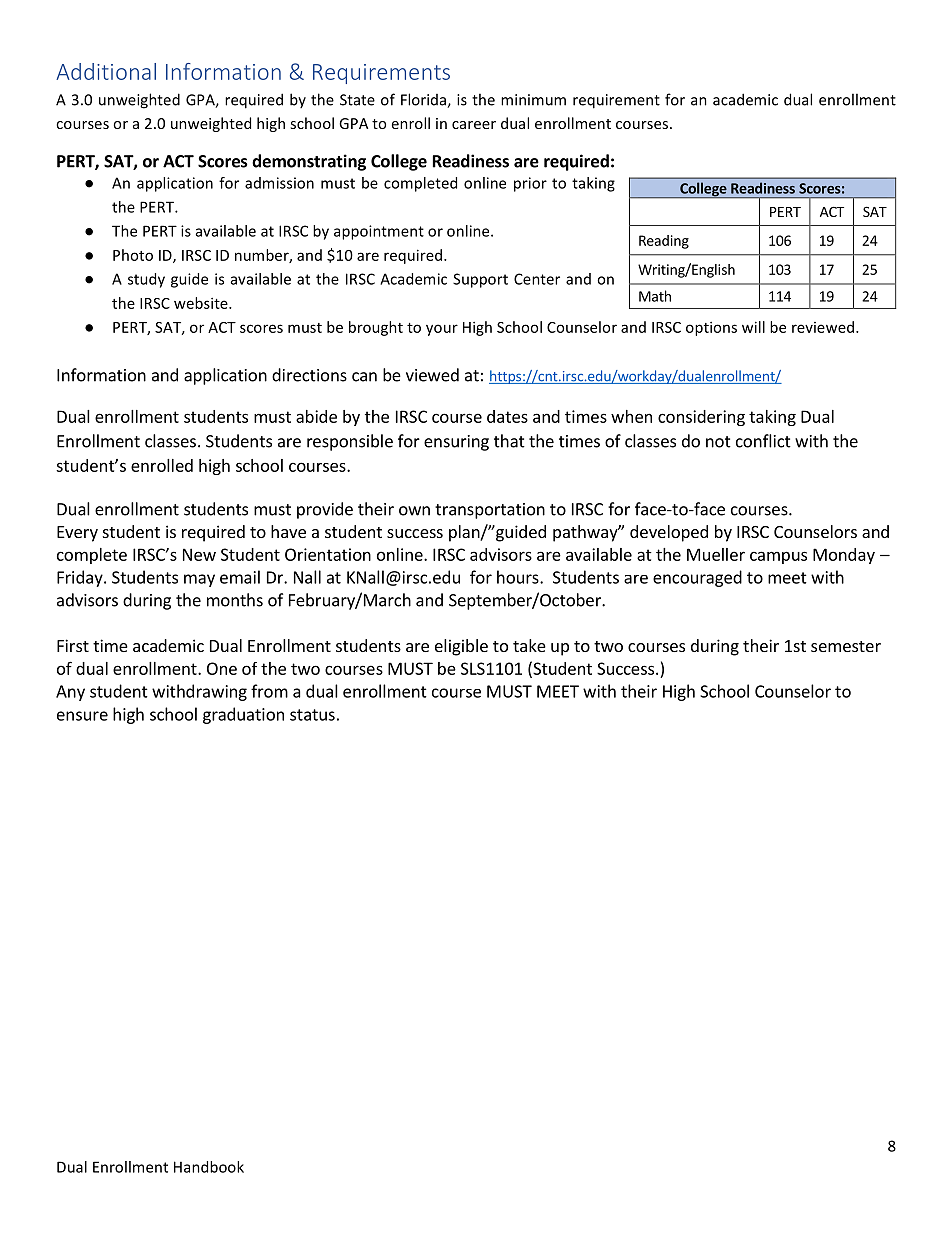 The image size is (952, 1233). What do you see at coordinates (243, 715) in the screenshot?
I see `graduation` at bounding box center [243, 715].
